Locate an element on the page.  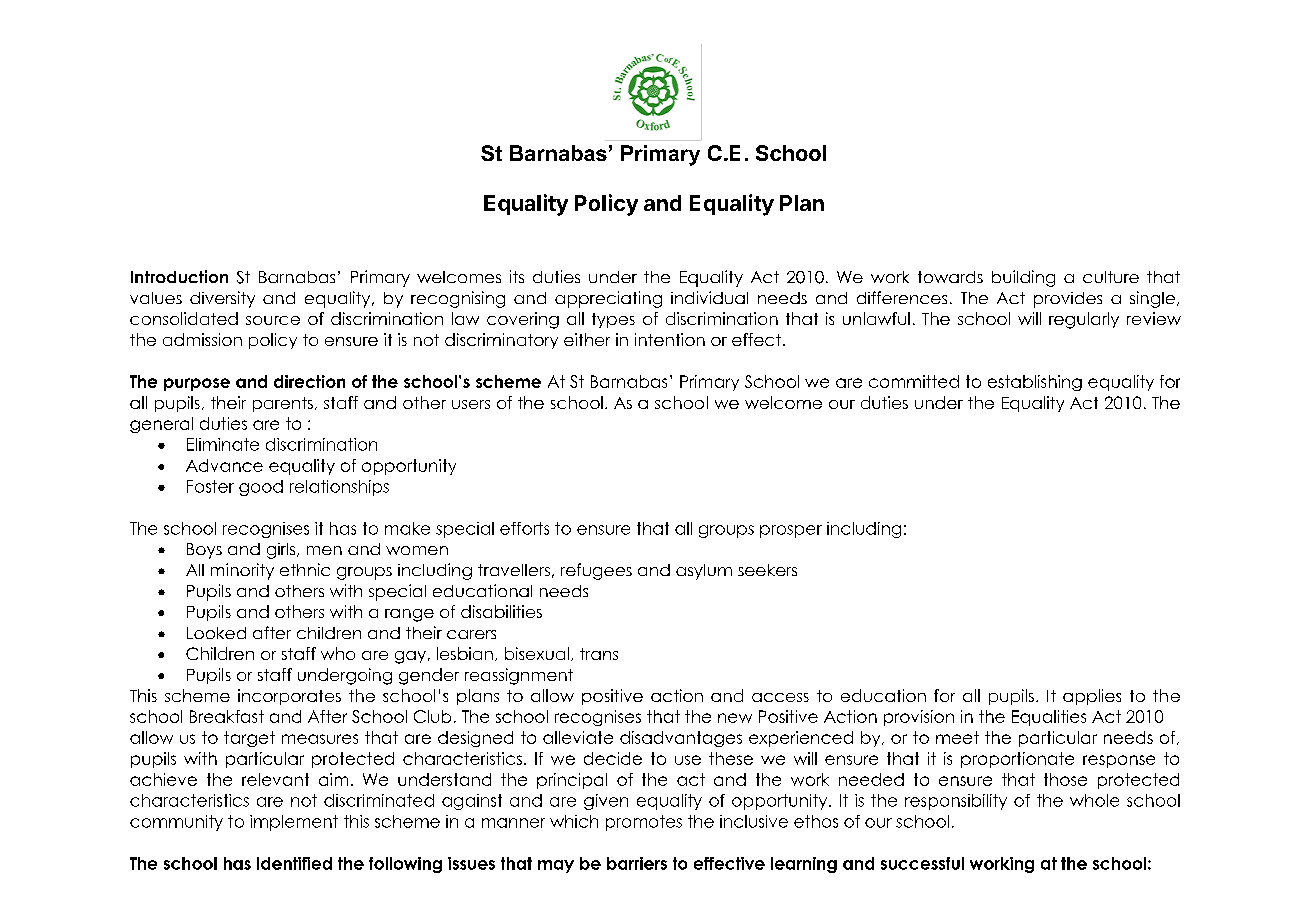
appreciating is located at coordinates (608, 299).
